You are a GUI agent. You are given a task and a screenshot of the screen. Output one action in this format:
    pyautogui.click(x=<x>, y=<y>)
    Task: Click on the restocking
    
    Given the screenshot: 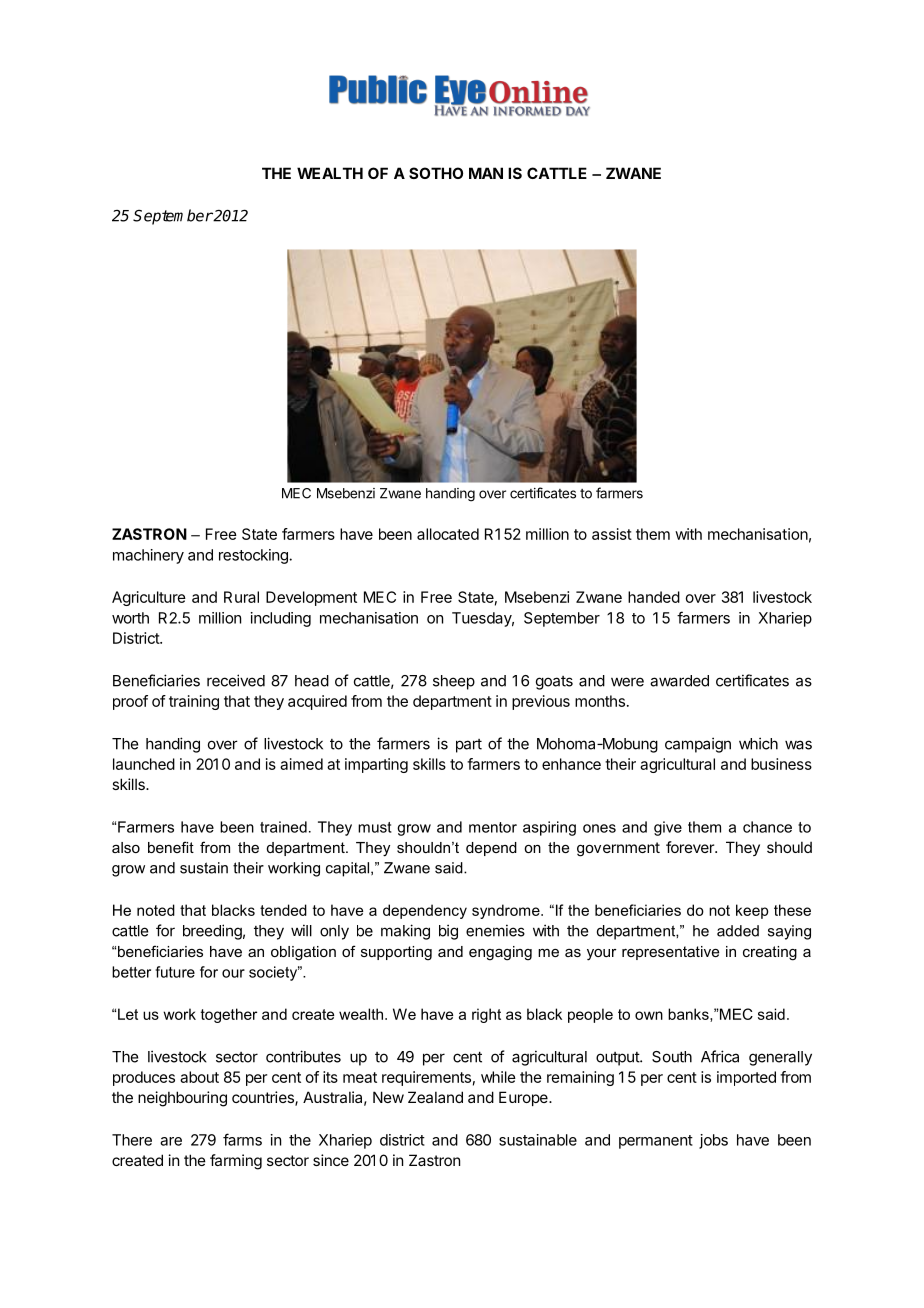 What is the action you would take?
    pyautogui.click(x=254, y=556)
